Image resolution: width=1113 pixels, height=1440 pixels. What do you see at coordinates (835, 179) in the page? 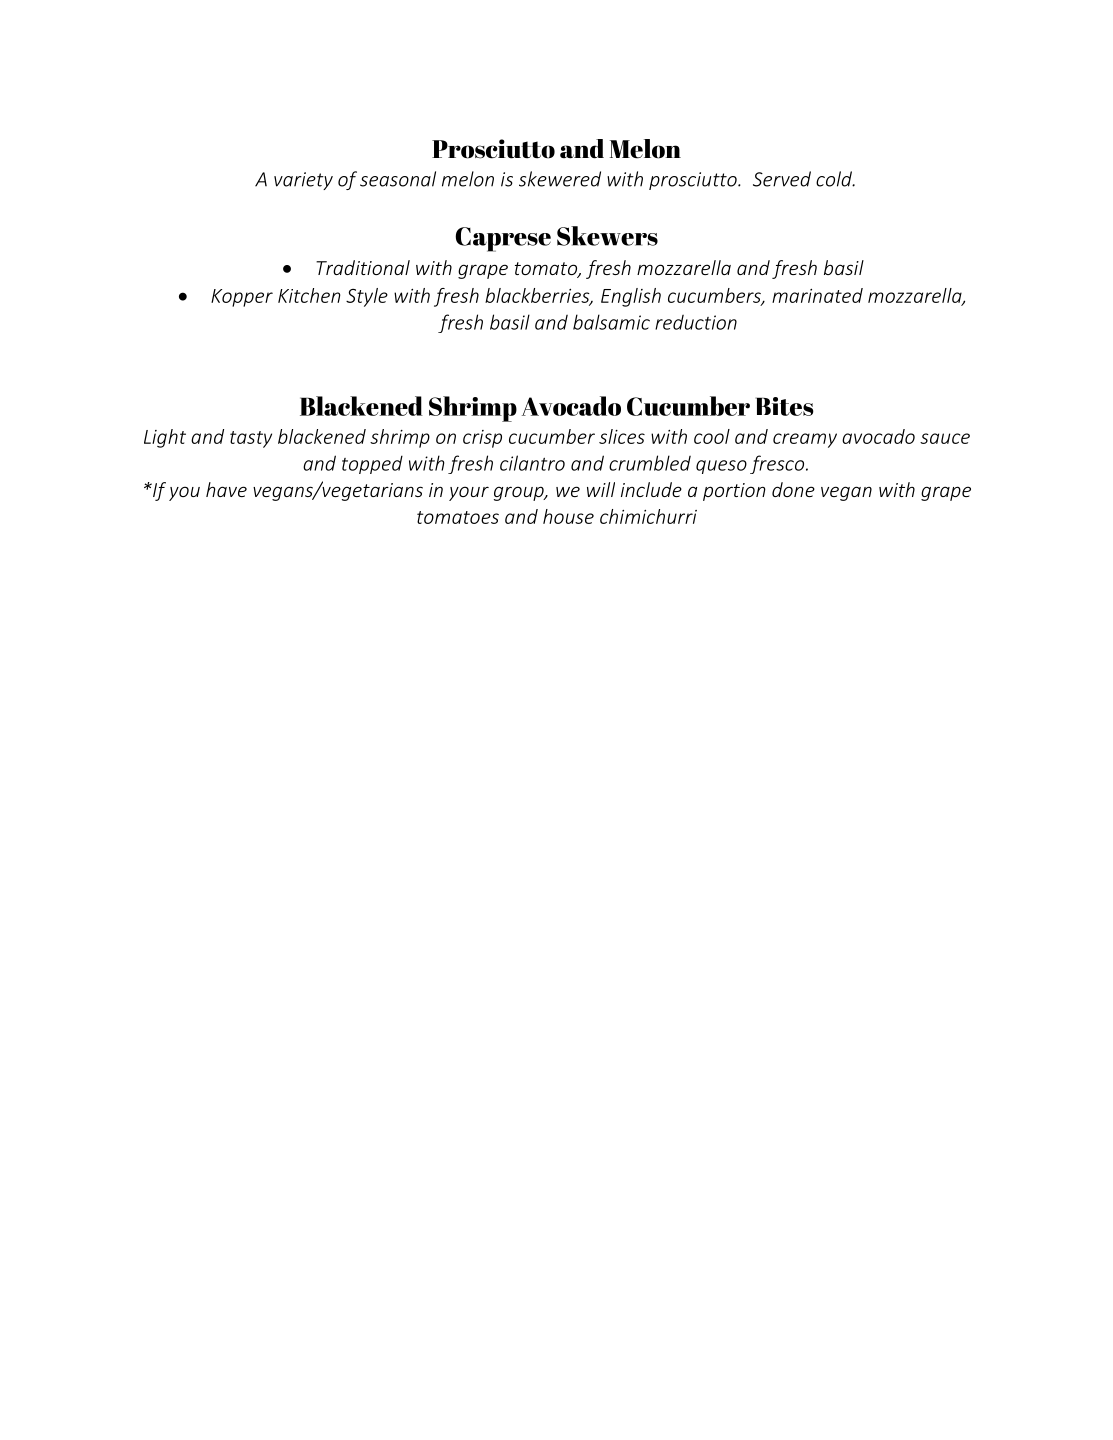
I see `cold` at bounding box center [835, 179].
